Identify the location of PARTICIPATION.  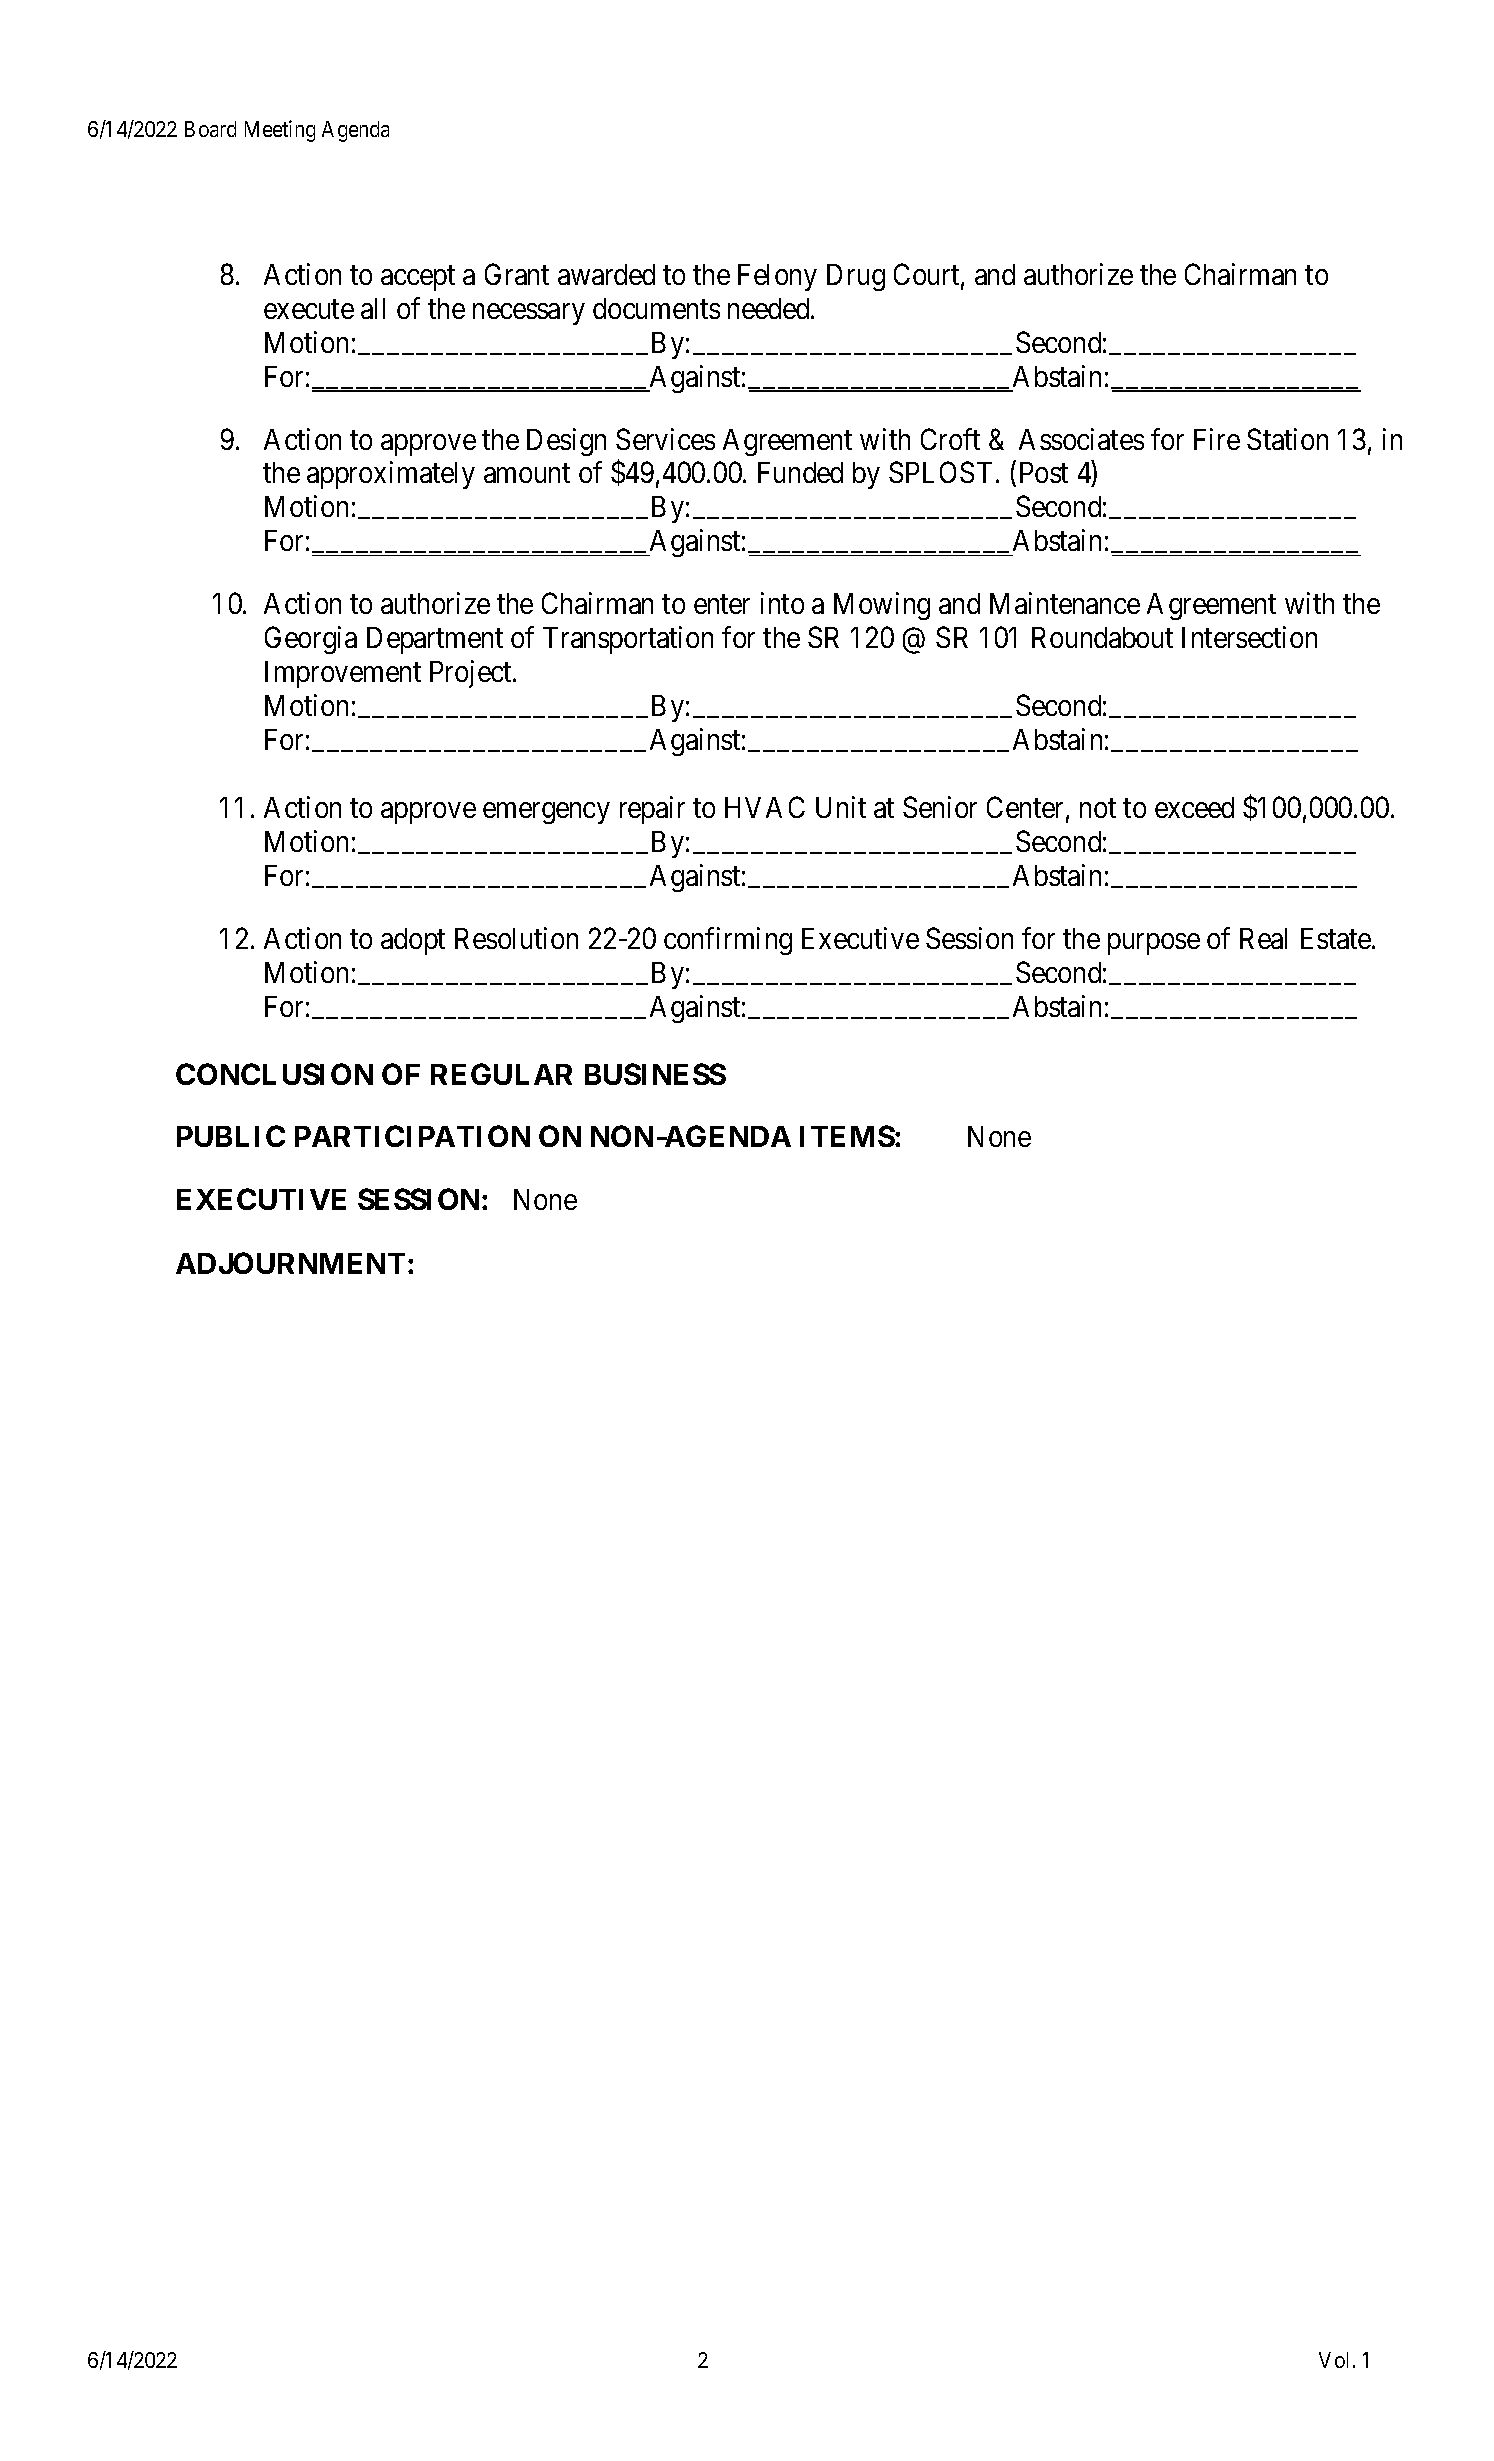
(412, 1136).
